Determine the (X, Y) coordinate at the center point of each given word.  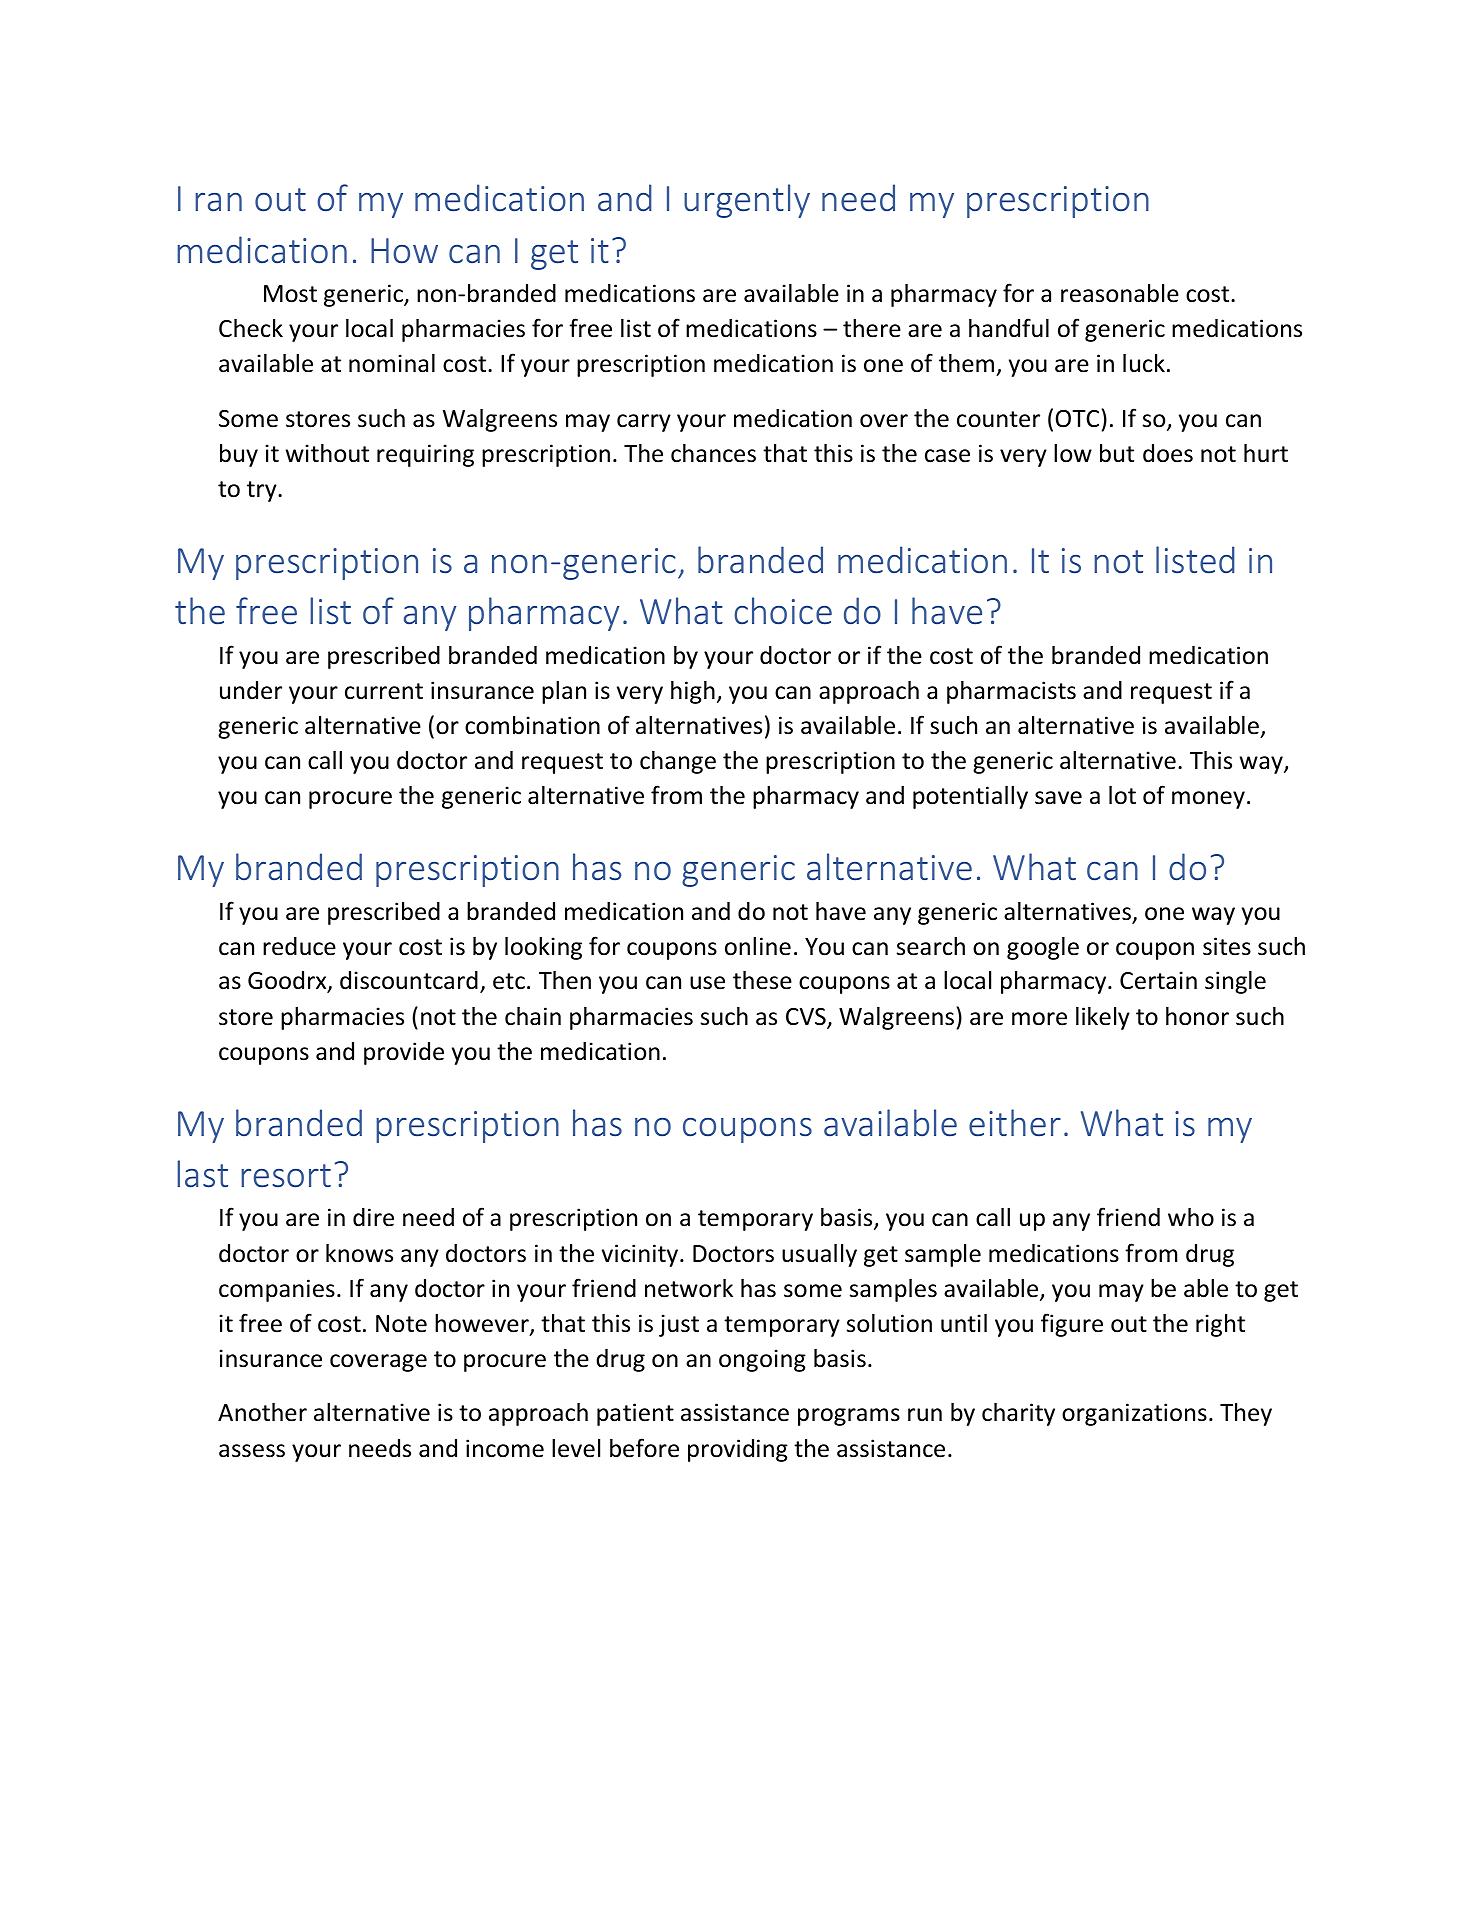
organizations (1134, 1414)
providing (738, 1450)
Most (290, 294)
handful (1009, 328)
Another (262, 1412)
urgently (747, 201)
